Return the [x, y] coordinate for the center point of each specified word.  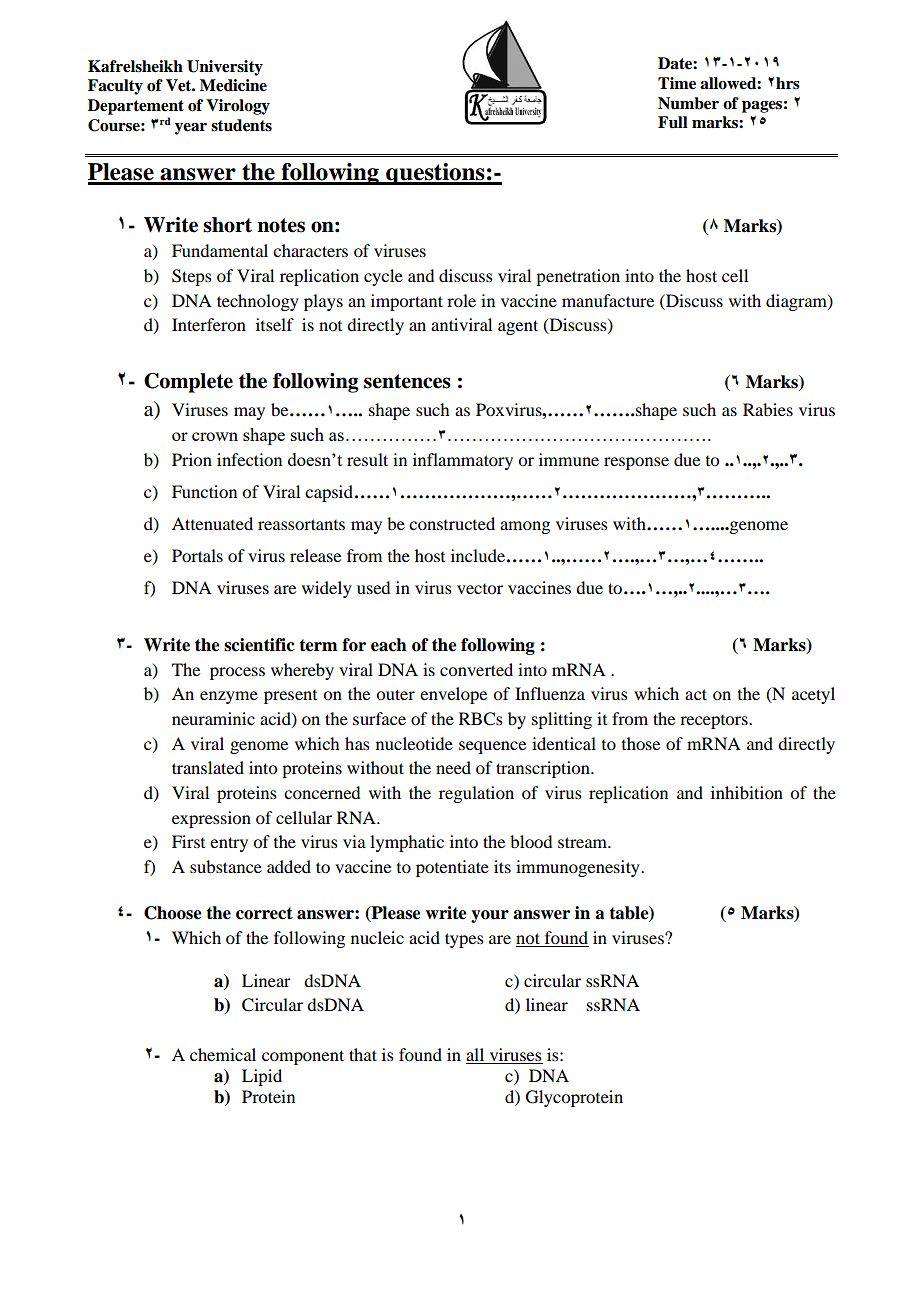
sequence [492, 747]
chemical [223, 1054]
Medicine [233, 85]
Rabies [768, 409]
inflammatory [463, 461]
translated [208, 767]
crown [215, 436]
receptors [715, 722]
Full [673, 122]
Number [688, 103]
